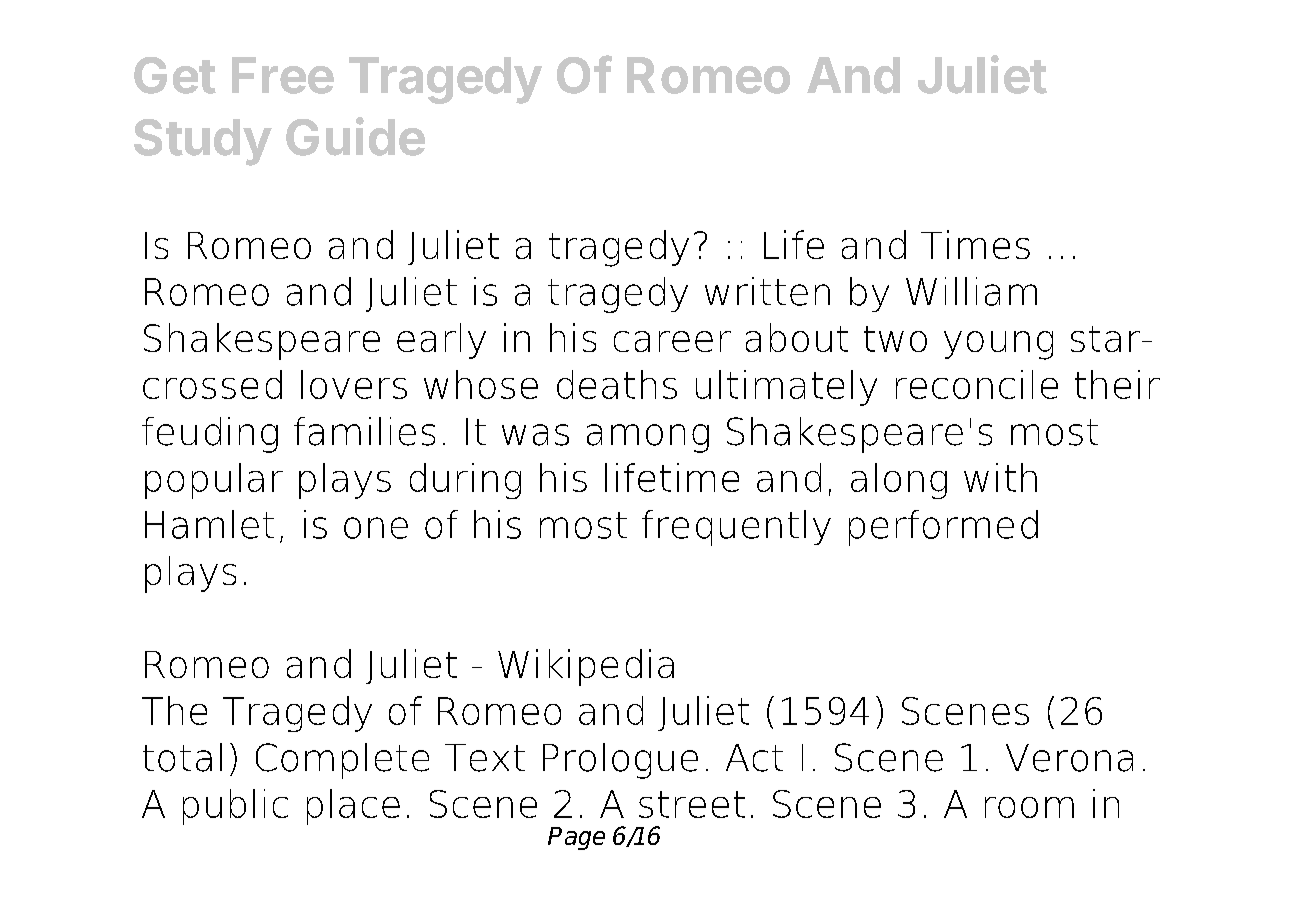  What do you see at coordinates (235, 807) in the image?
I see `public` at bounding box center [235, 807].
